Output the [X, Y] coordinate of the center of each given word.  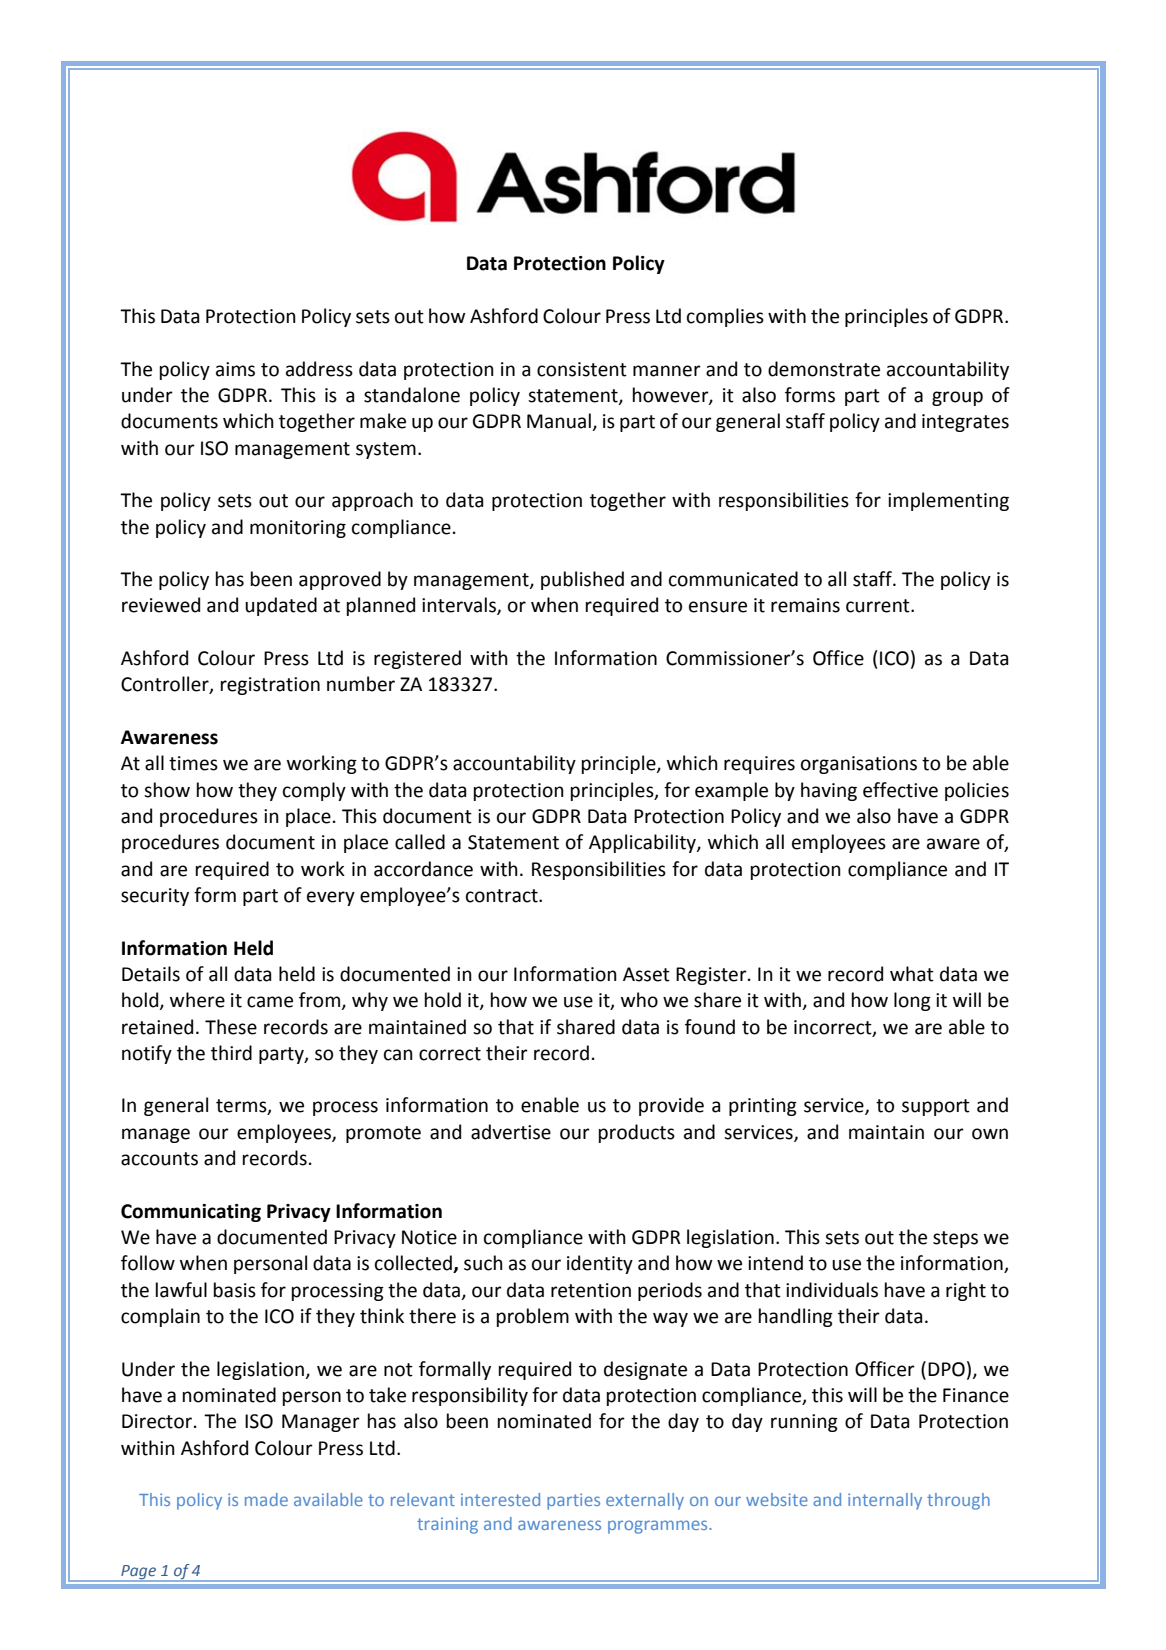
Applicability [643, 843]
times [193, 763]
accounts [159, 1159]
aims [235, 369]
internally [885, 1501]
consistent [582, 369]
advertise [511, 1132]
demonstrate [824, 369]
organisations [859, 765]
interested [500, 1499]
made [266, 1499]
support [936, 1107]
